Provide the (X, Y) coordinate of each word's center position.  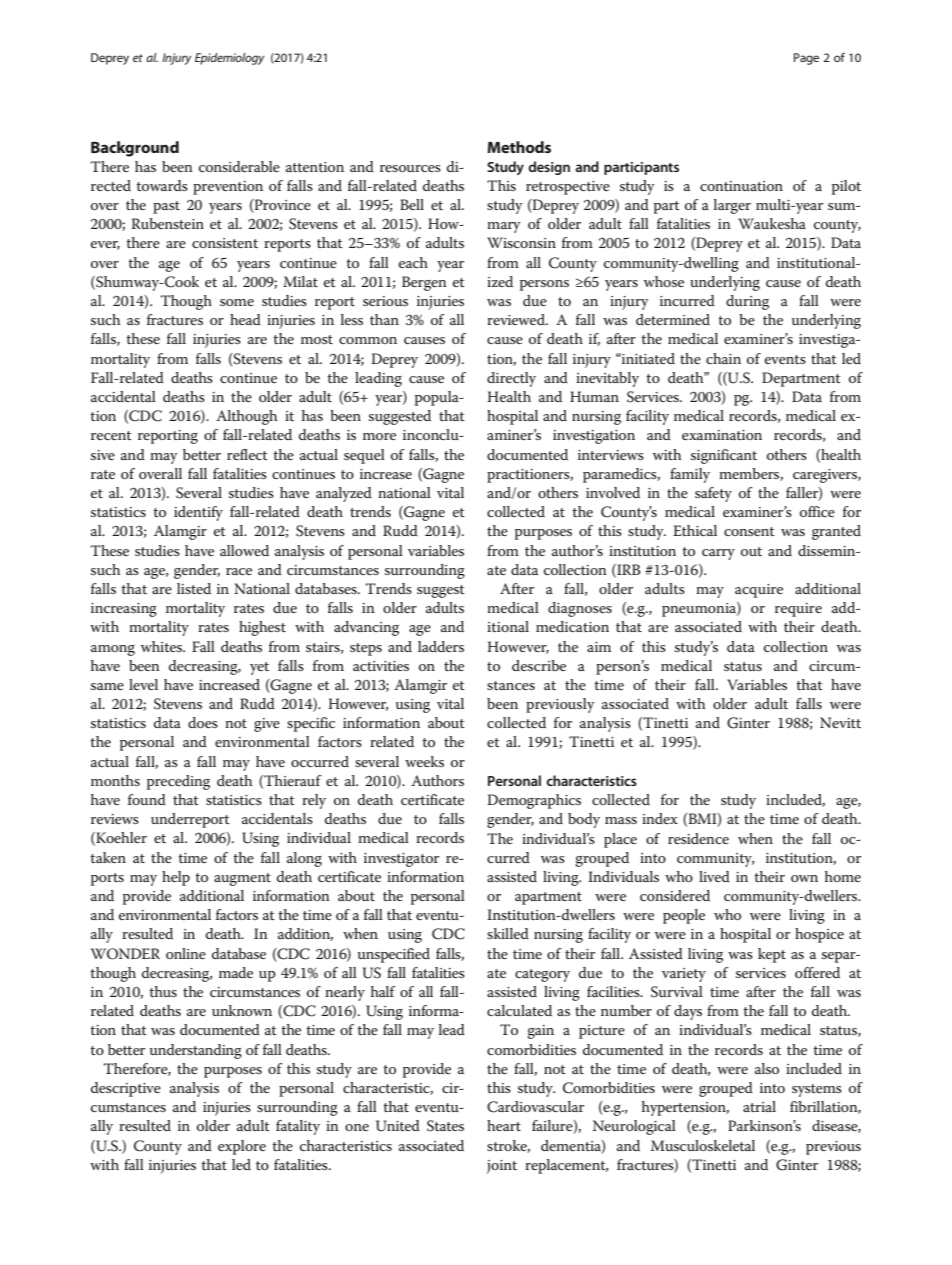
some (237, 302)
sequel (364, 456)
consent (749, 531)
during (747, 302)
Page (806, 59)
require (798, 610)
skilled (508, 933)
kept (772, 955)
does (203, 722)
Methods (519, 147)
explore (242, 1147)
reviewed (517, 319)
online (186, 953)
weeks (424, 761)
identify (198, 513)
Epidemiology (229, 59)
